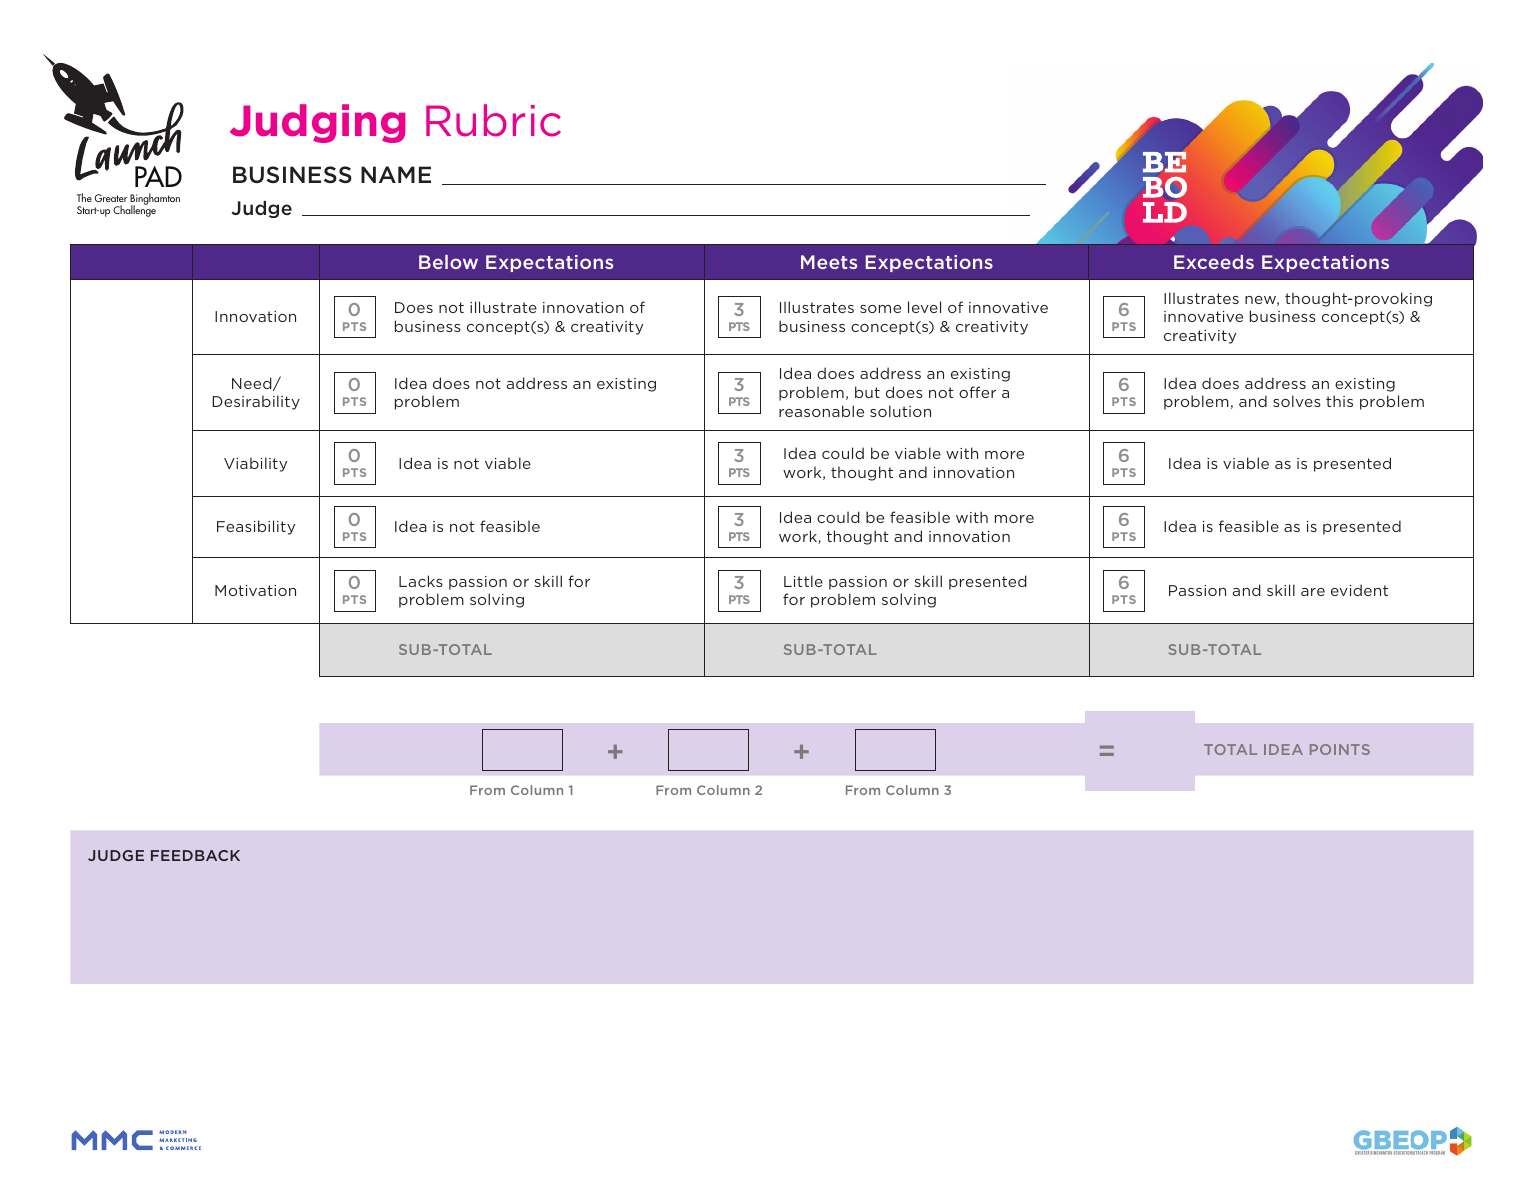 This document has width=1539, height=1189. I want to click on Meets, so click(829, 262).
